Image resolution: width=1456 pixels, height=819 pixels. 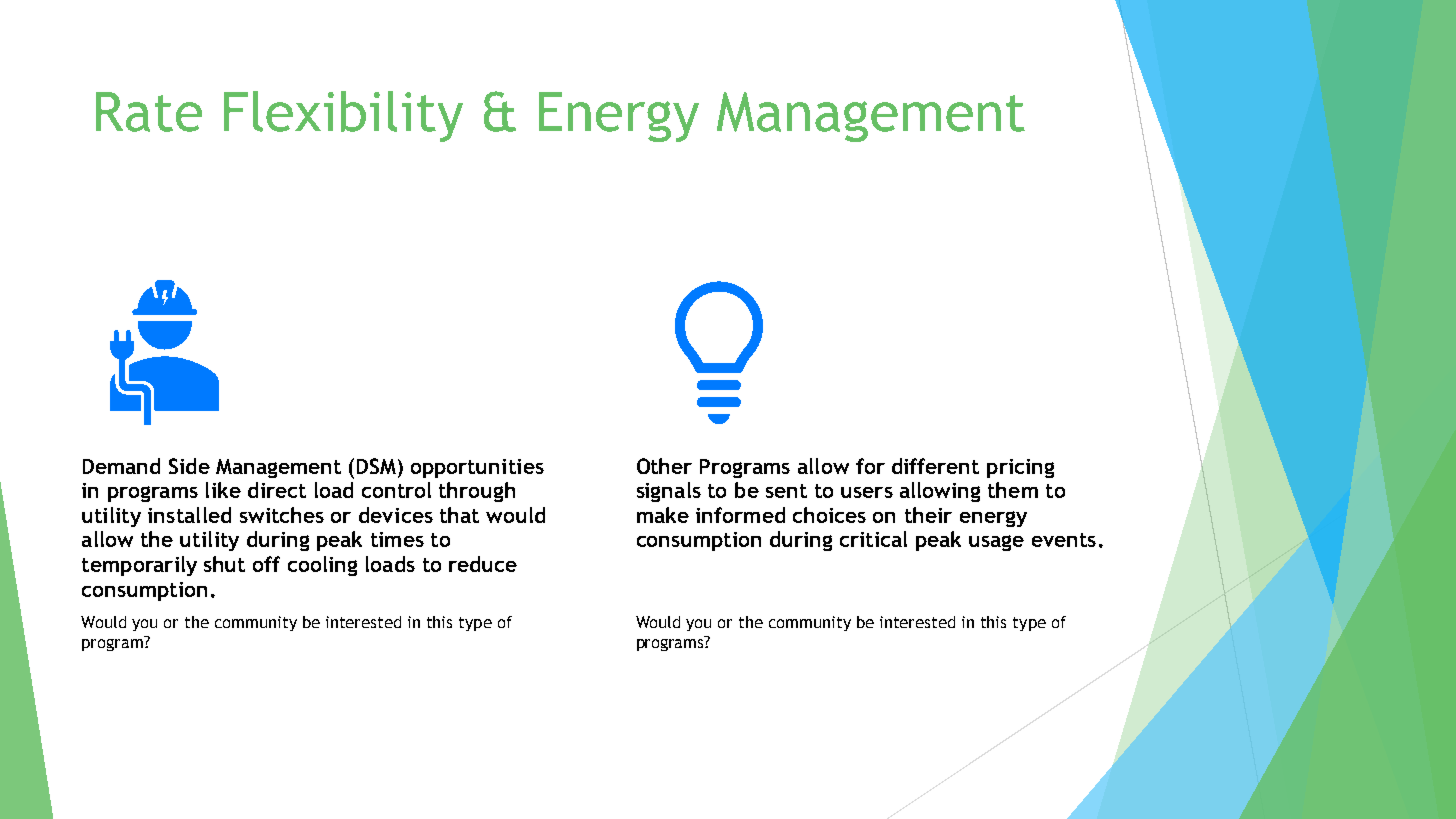 What do you see at coordinates (477, 468) in the image?
I see `opportunities` at bounding box center [477, 468].
